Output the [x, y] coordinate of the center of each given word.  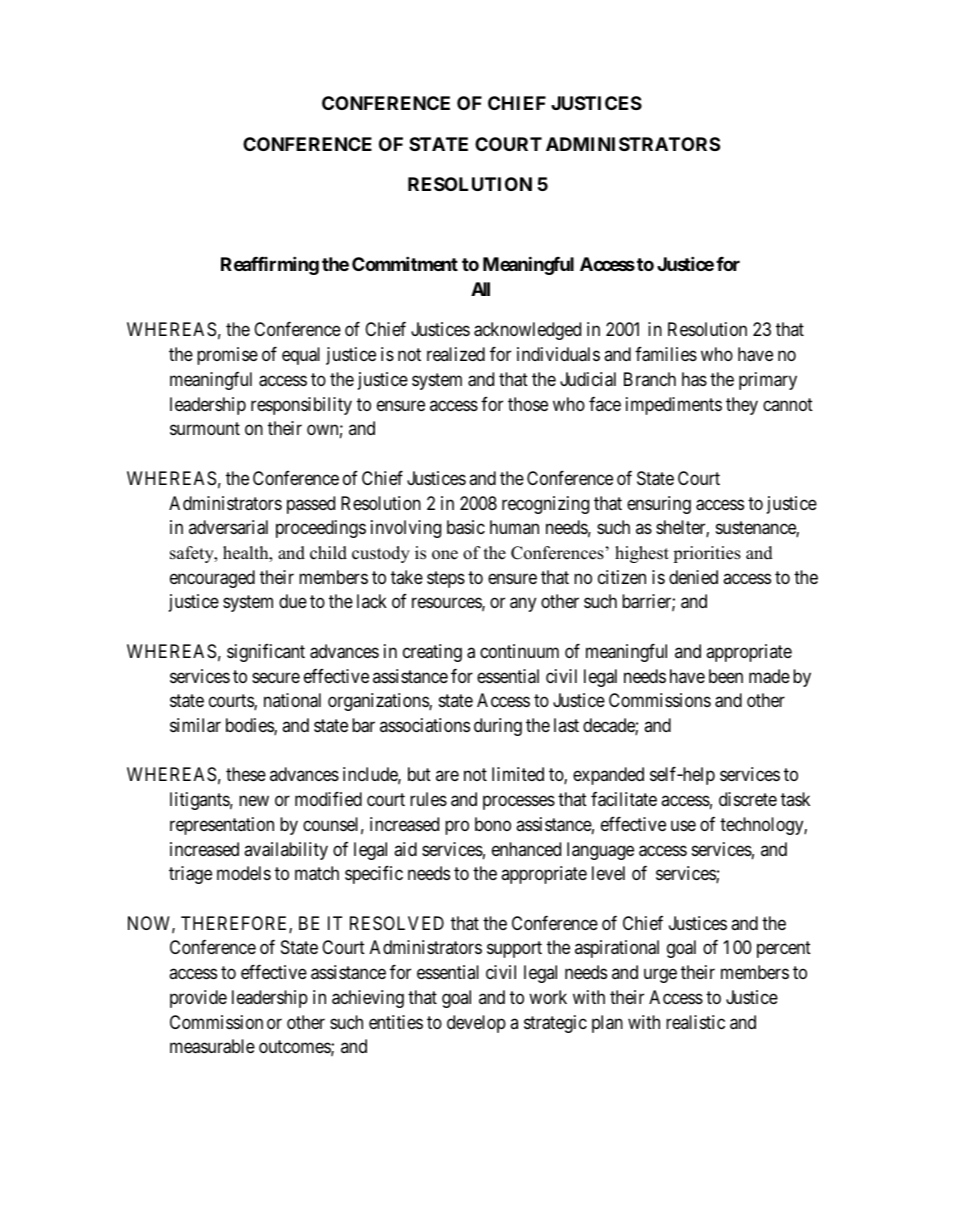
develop [476, 1024]
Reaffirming [270, 266]
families [666, 354]
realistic [695, 1022]
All [480, 289]
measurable [212, 1046]
